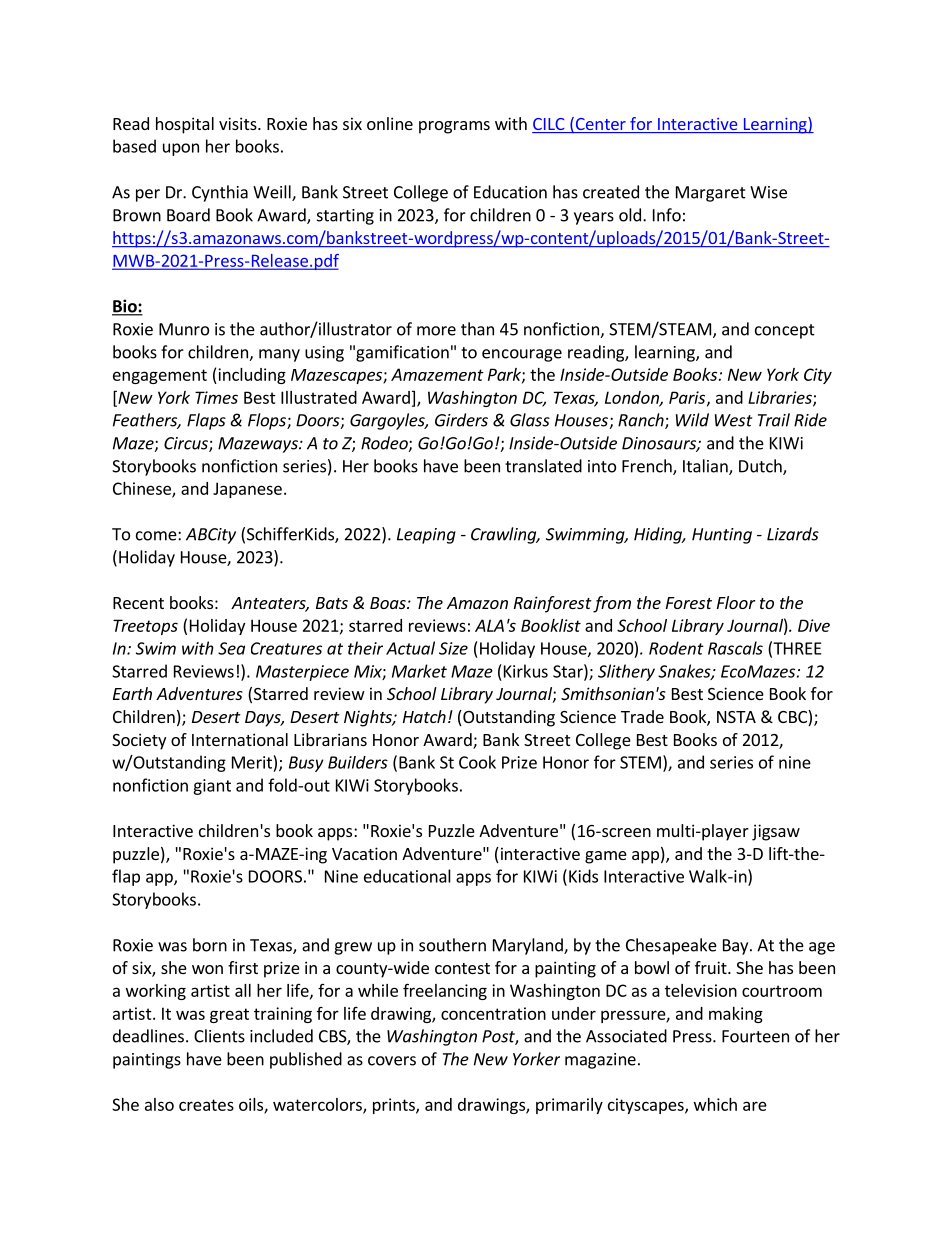 The width and height of the screenshot is (952, 1233). Describe the element at coordinates (688, 398) in the screenshot. I see `Paris` at that location.
